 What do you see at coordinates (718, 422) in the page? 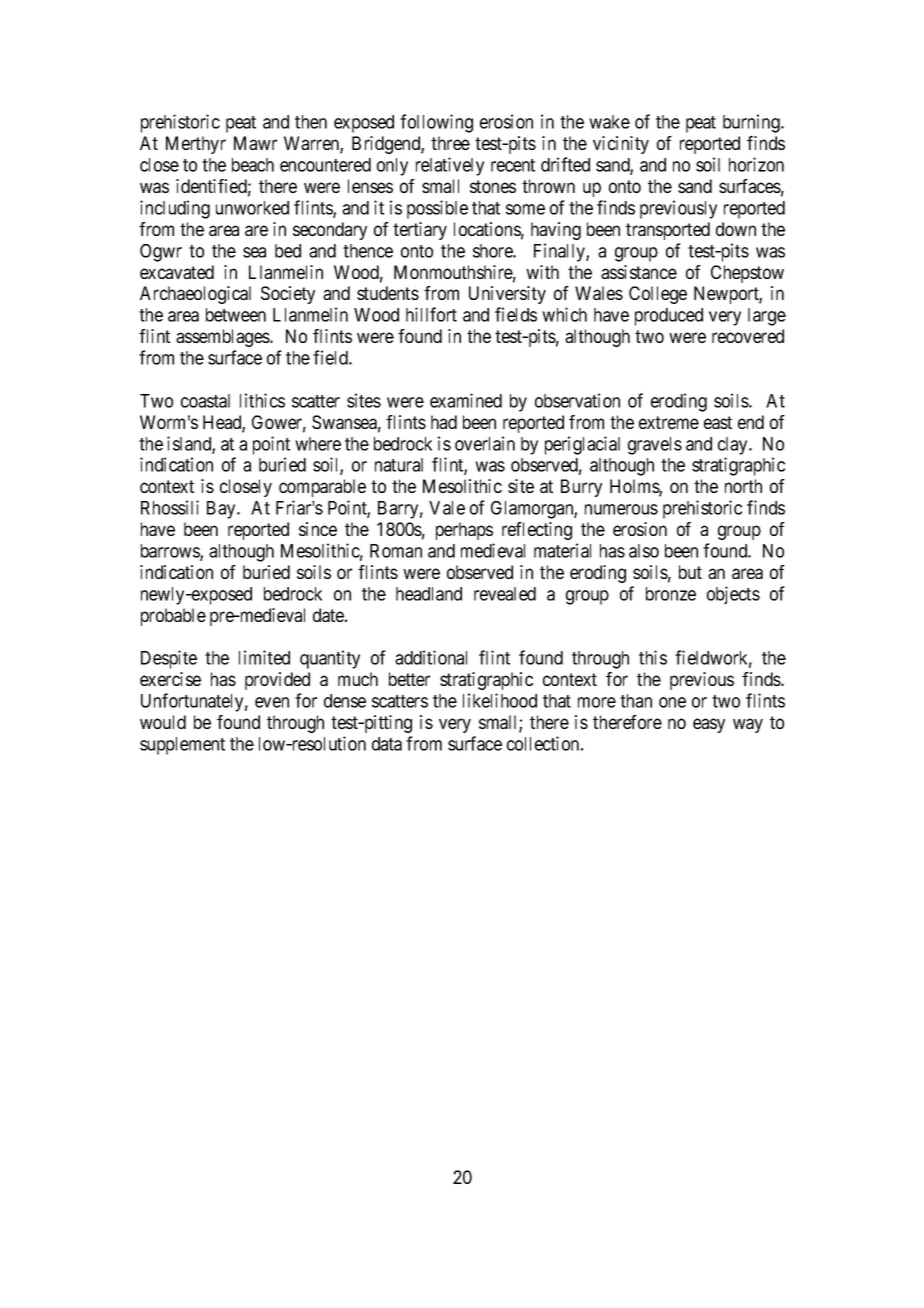
I see `east` at bounding box center [718, 422].
